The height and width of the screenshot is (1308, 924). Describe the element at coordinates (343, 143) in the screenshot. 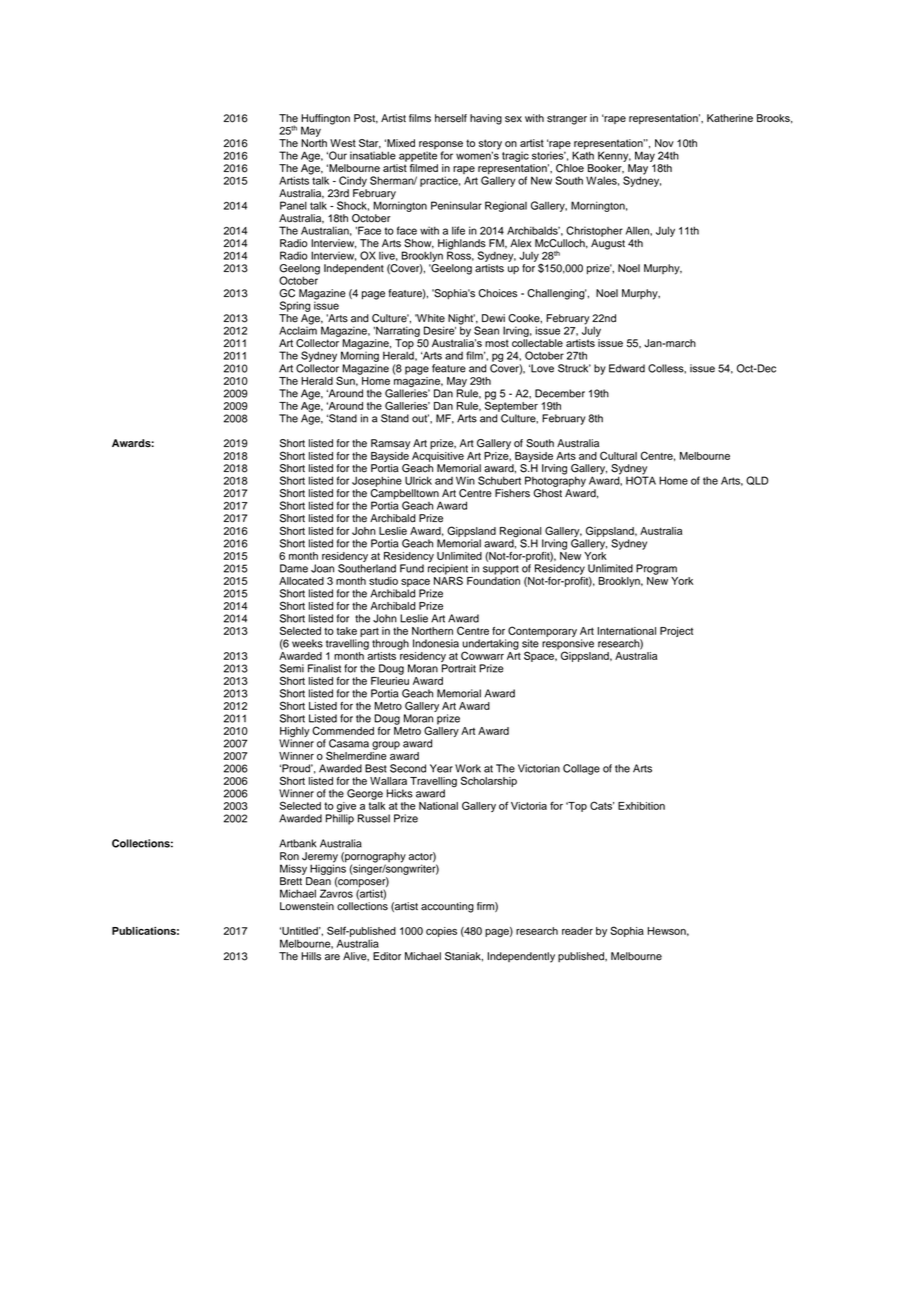

I see `West` at that location.
